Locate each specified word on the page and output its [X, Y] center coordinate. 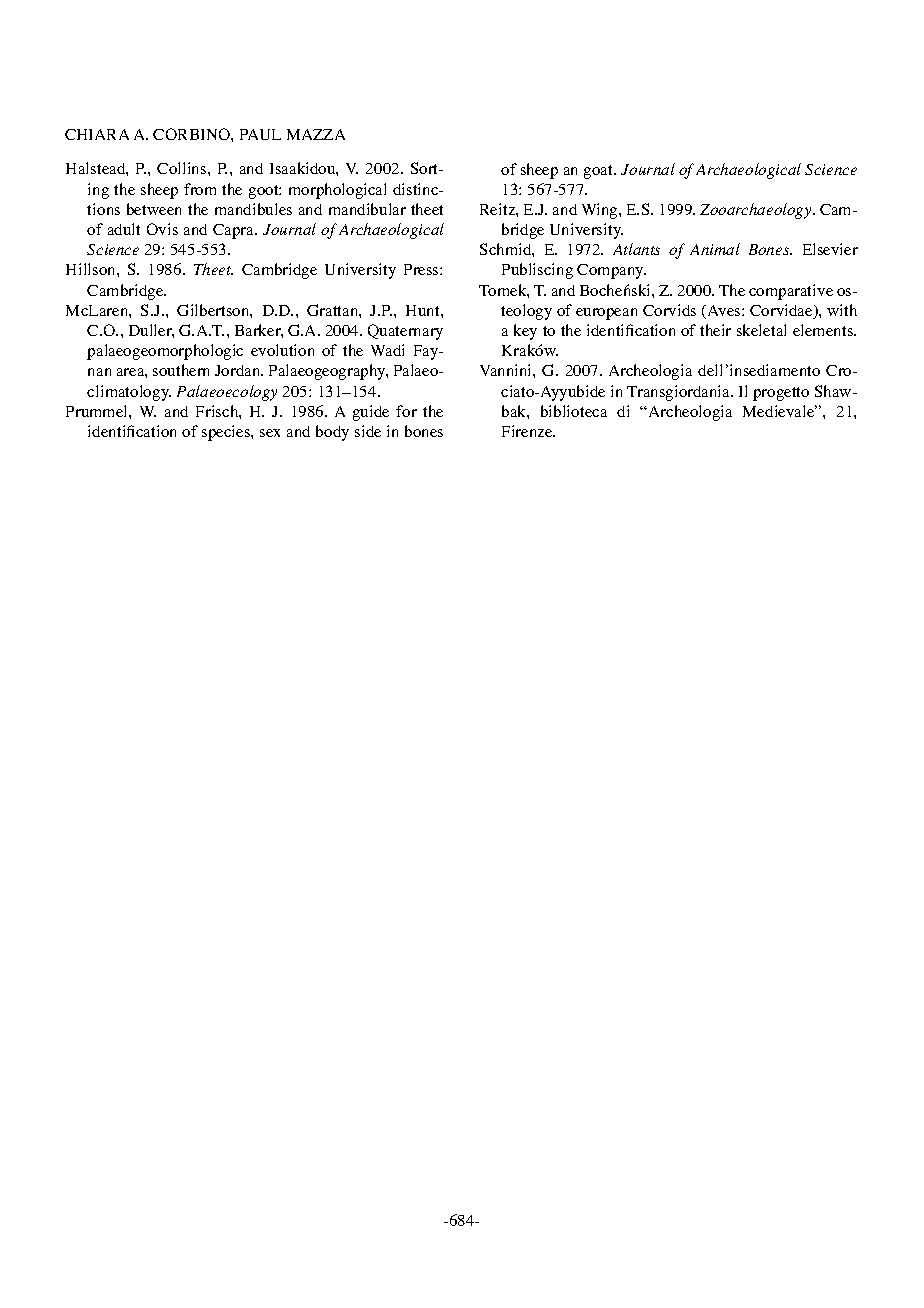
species [227, 433]
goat [600, 172]
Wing [601, 211]
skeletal [761, 330]
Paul [260, 134]
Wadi [387, 350]
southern [181, 370]
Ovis [162, 229]
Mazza [316, 134]
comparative [791, 292]
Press [422, 269]
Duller [151, 331]
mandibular [367, 209]
